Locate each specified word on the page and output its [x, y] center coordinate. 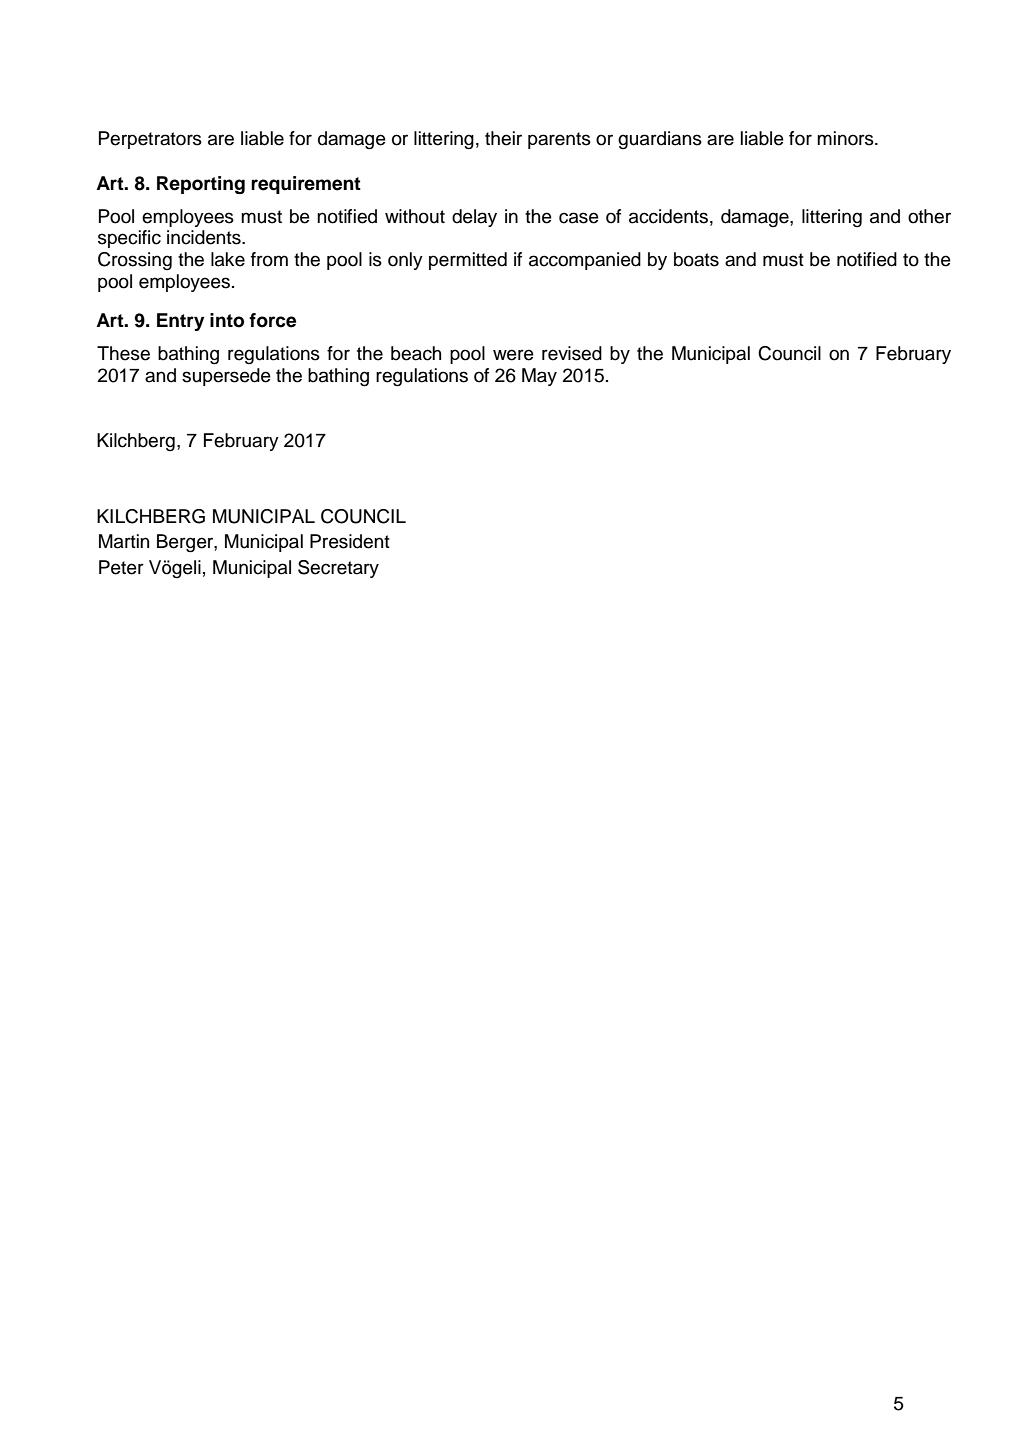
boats [696, 259]
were [513, 355]
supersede [226, 377]
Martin [124, 541]
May [539, 377]
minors [846, 138]
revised [572, 353]
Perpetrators [150, 140]
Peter [121, 567]
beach [416, 353]
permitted [468, 261]
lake [228, 259]
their [503, 138]
